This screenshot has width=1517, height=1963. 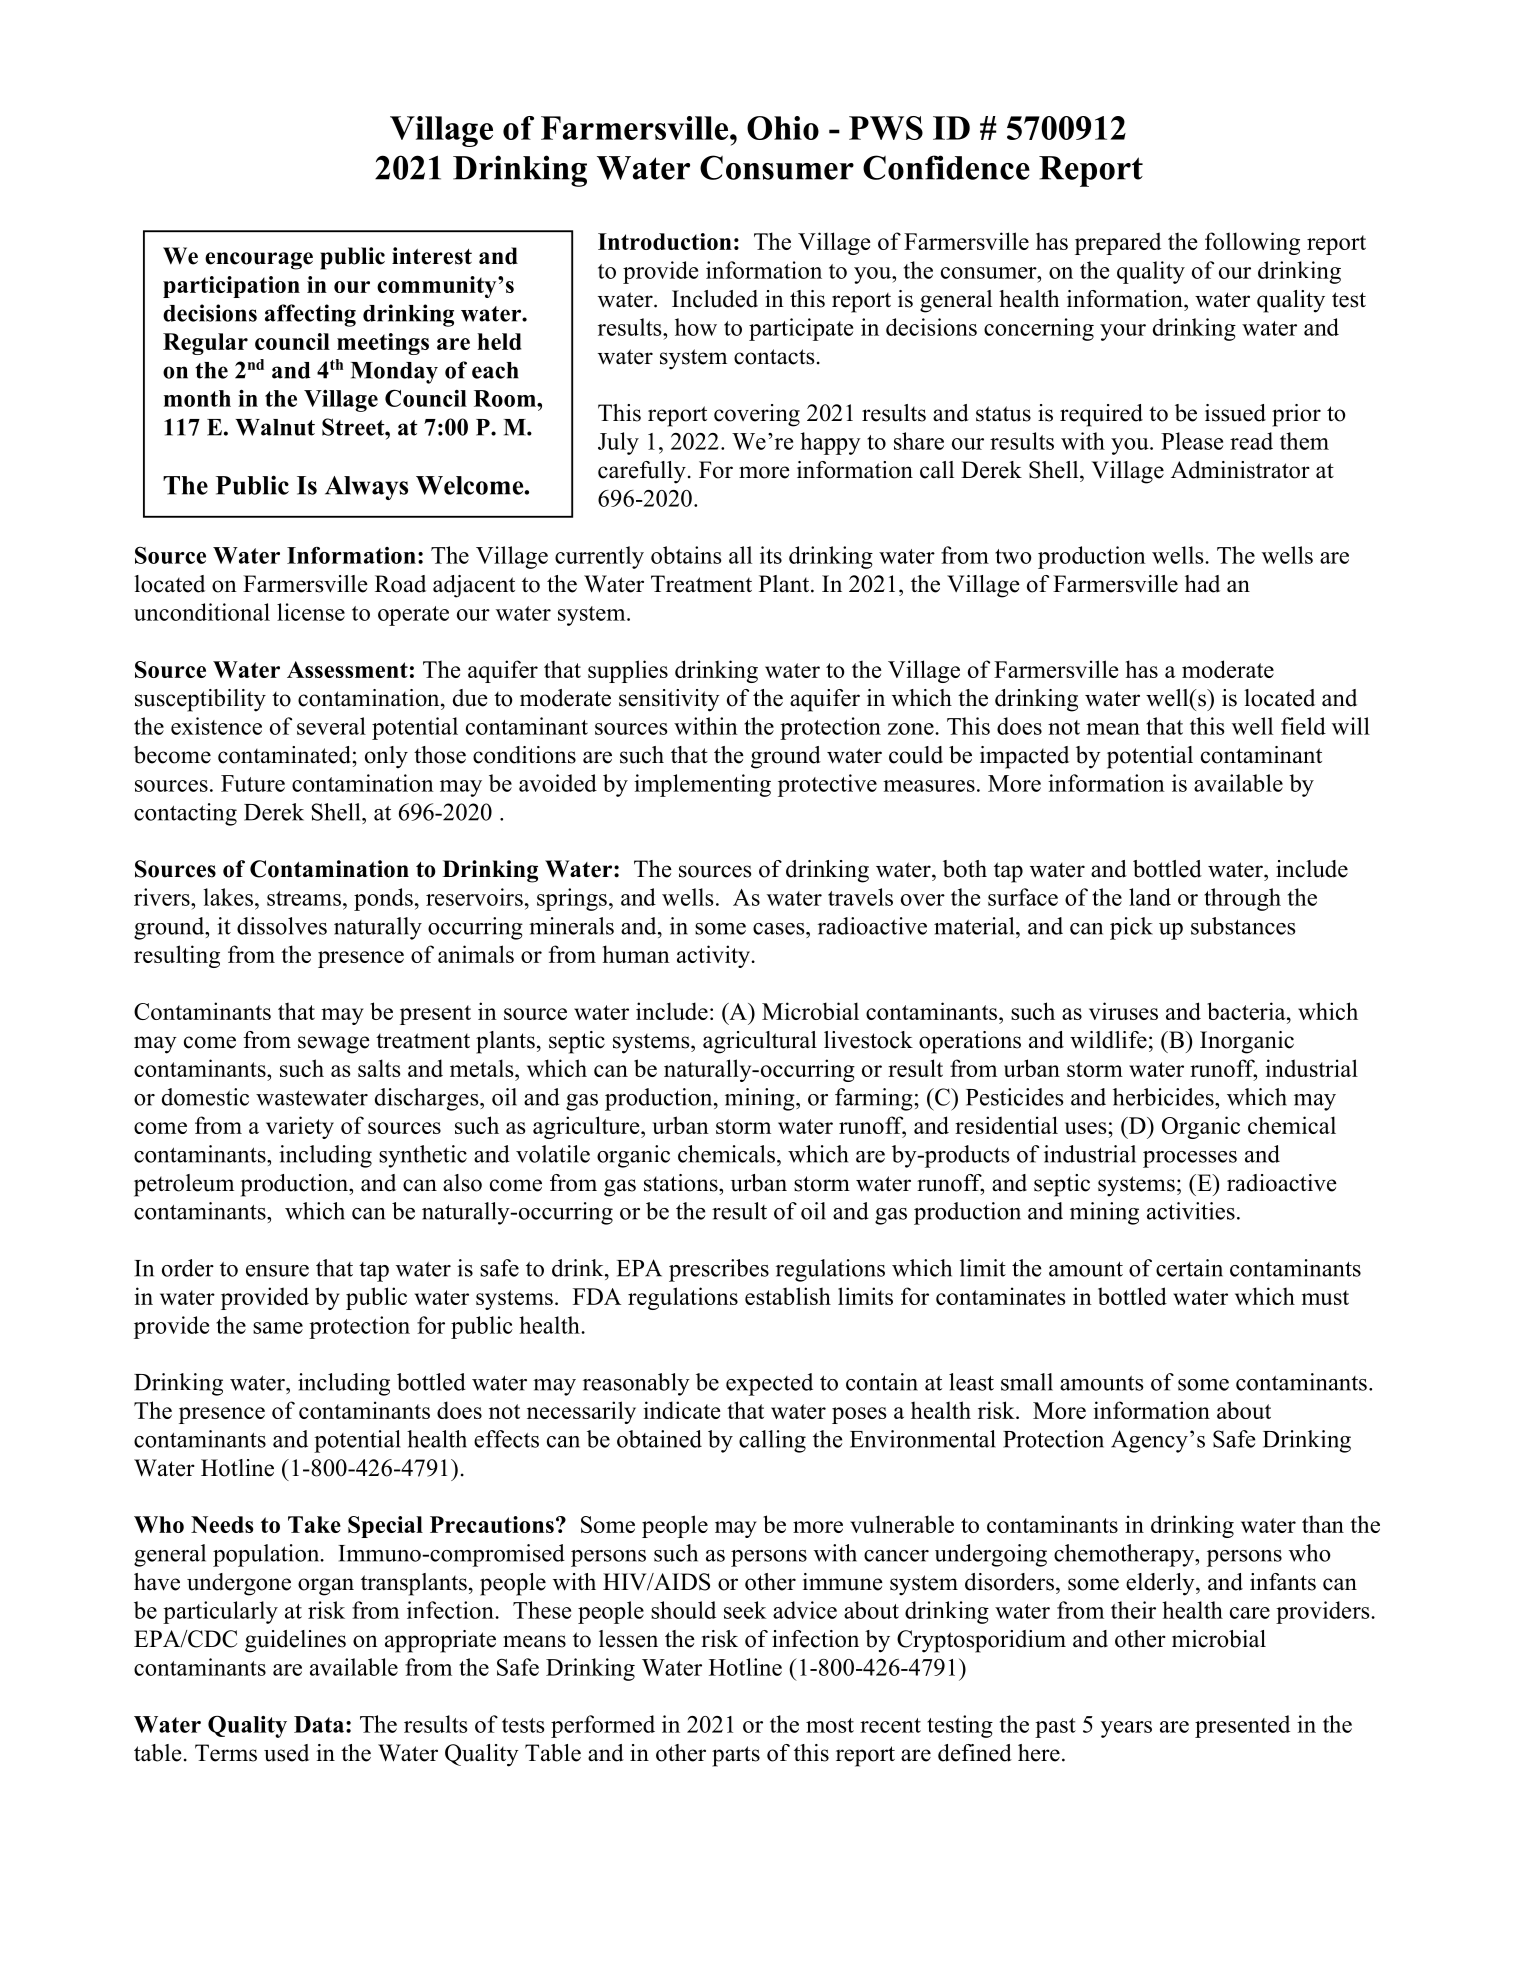 What do you see at coordinates (259, 261) in the screenshot?
I see `encourage` at bounding box center [259, 261].
